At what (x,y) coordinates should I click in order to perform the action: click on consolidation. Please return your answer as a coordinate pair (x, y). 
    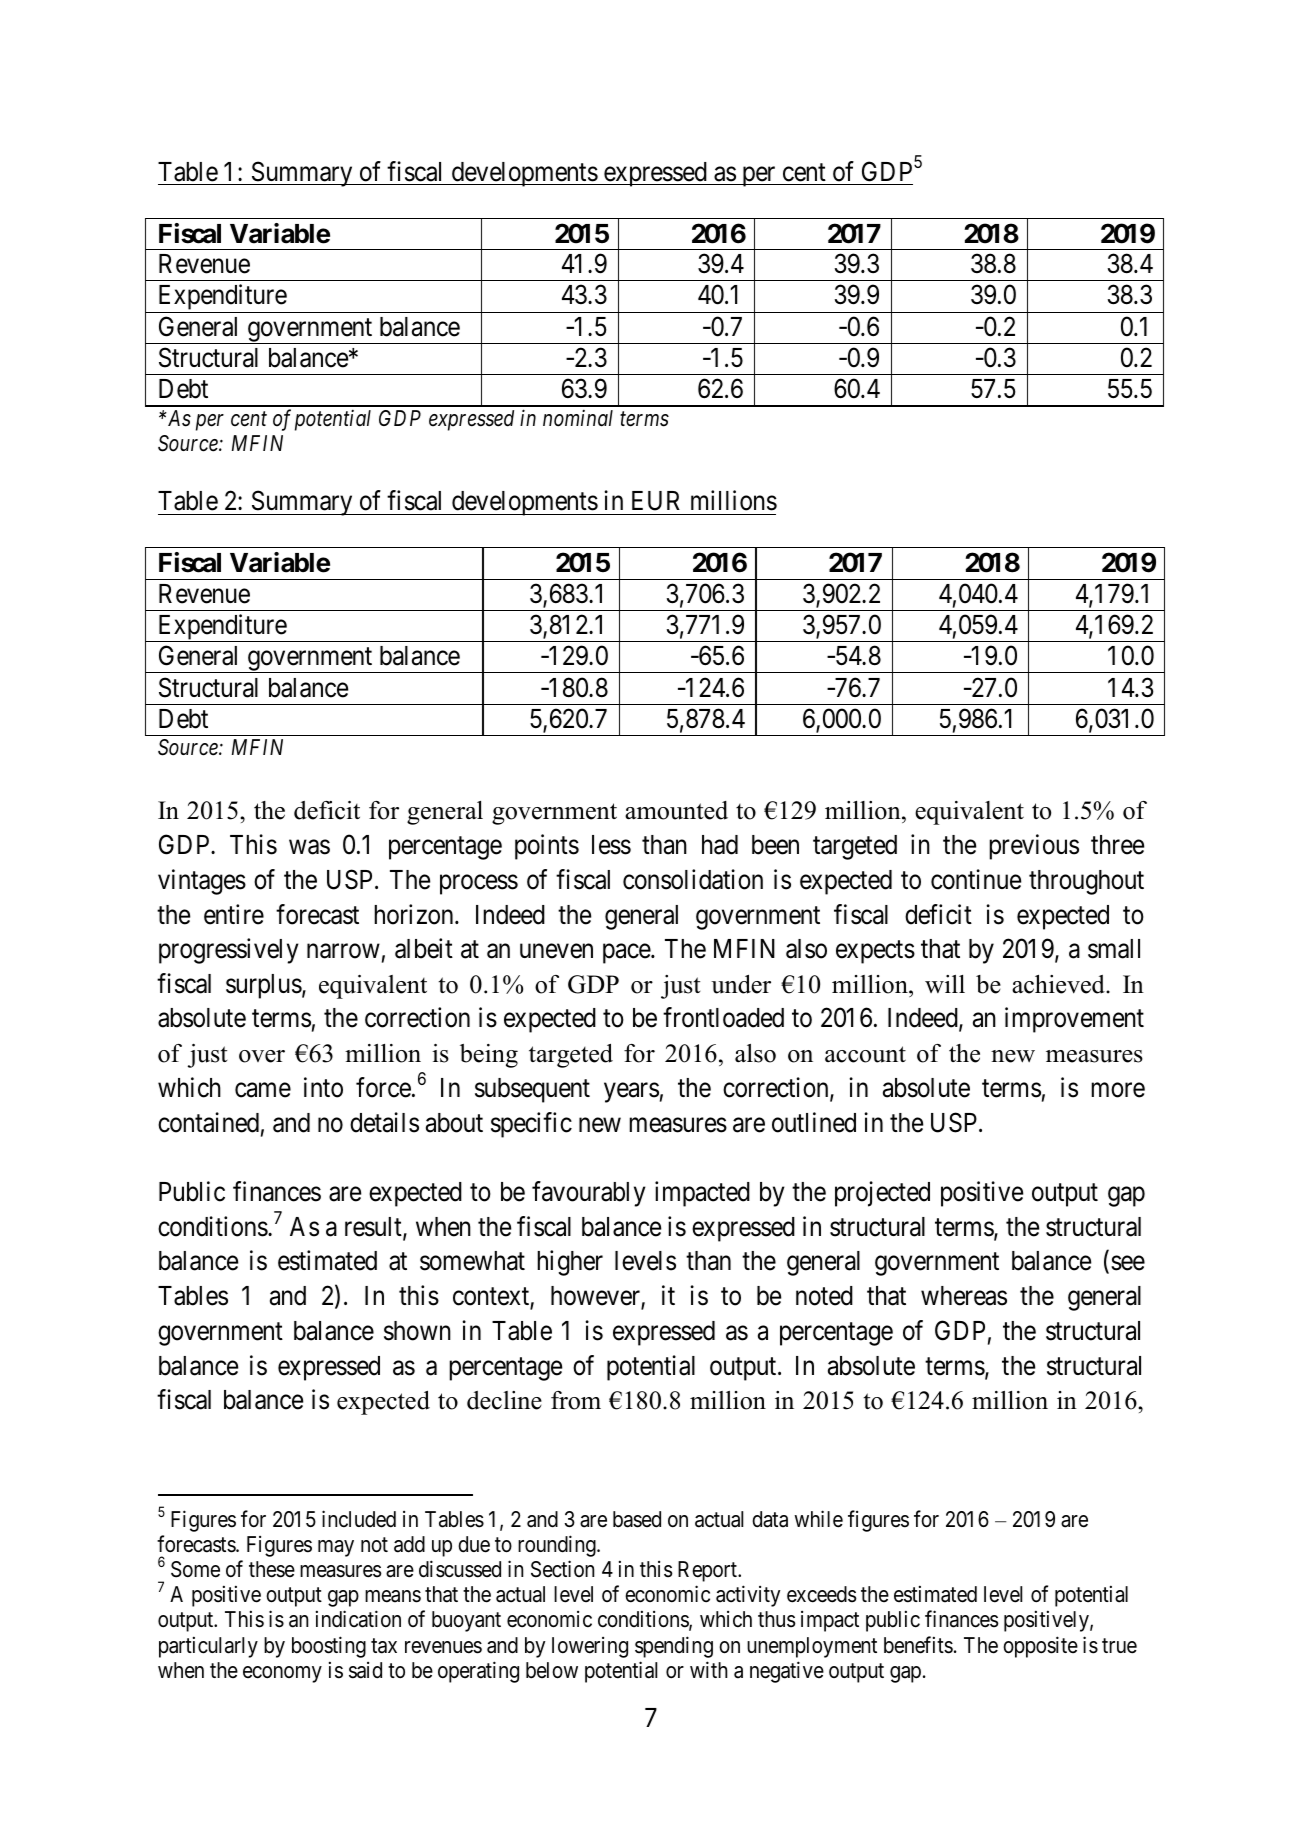
    Looking at the image, I should click on (693, 879).
